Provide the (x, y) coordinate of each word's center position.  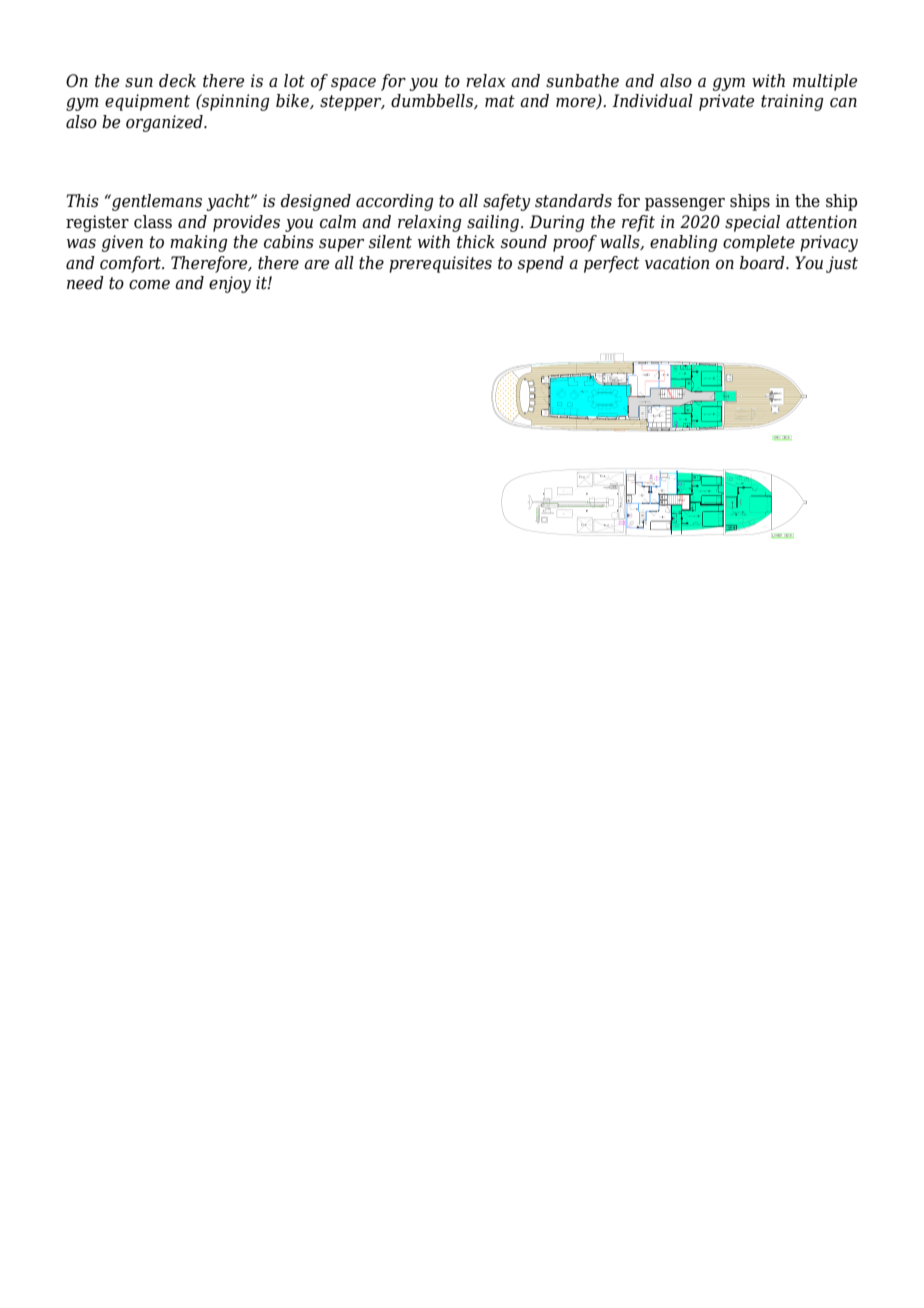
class (153, 222)
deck (177, 81)
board (763, 263)
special (752, 223)
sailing (493, 223)
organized (165, 123)
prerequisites (440, 264)
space (353, 84)
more (577, 104)
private (726, 102)
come (149, 285)
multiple (825, 82)
